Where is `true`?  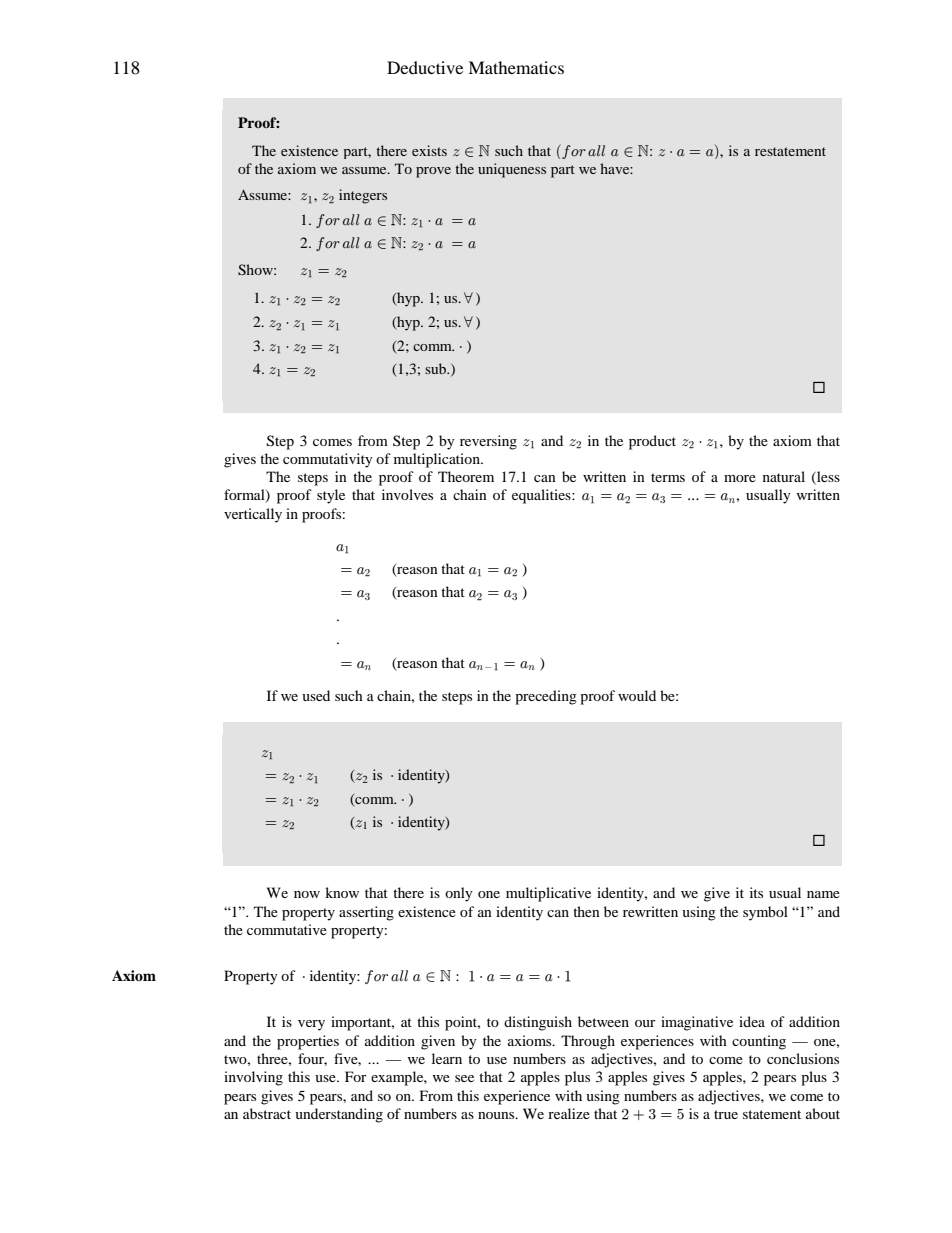 true is located at coordinates (726, 1114).
